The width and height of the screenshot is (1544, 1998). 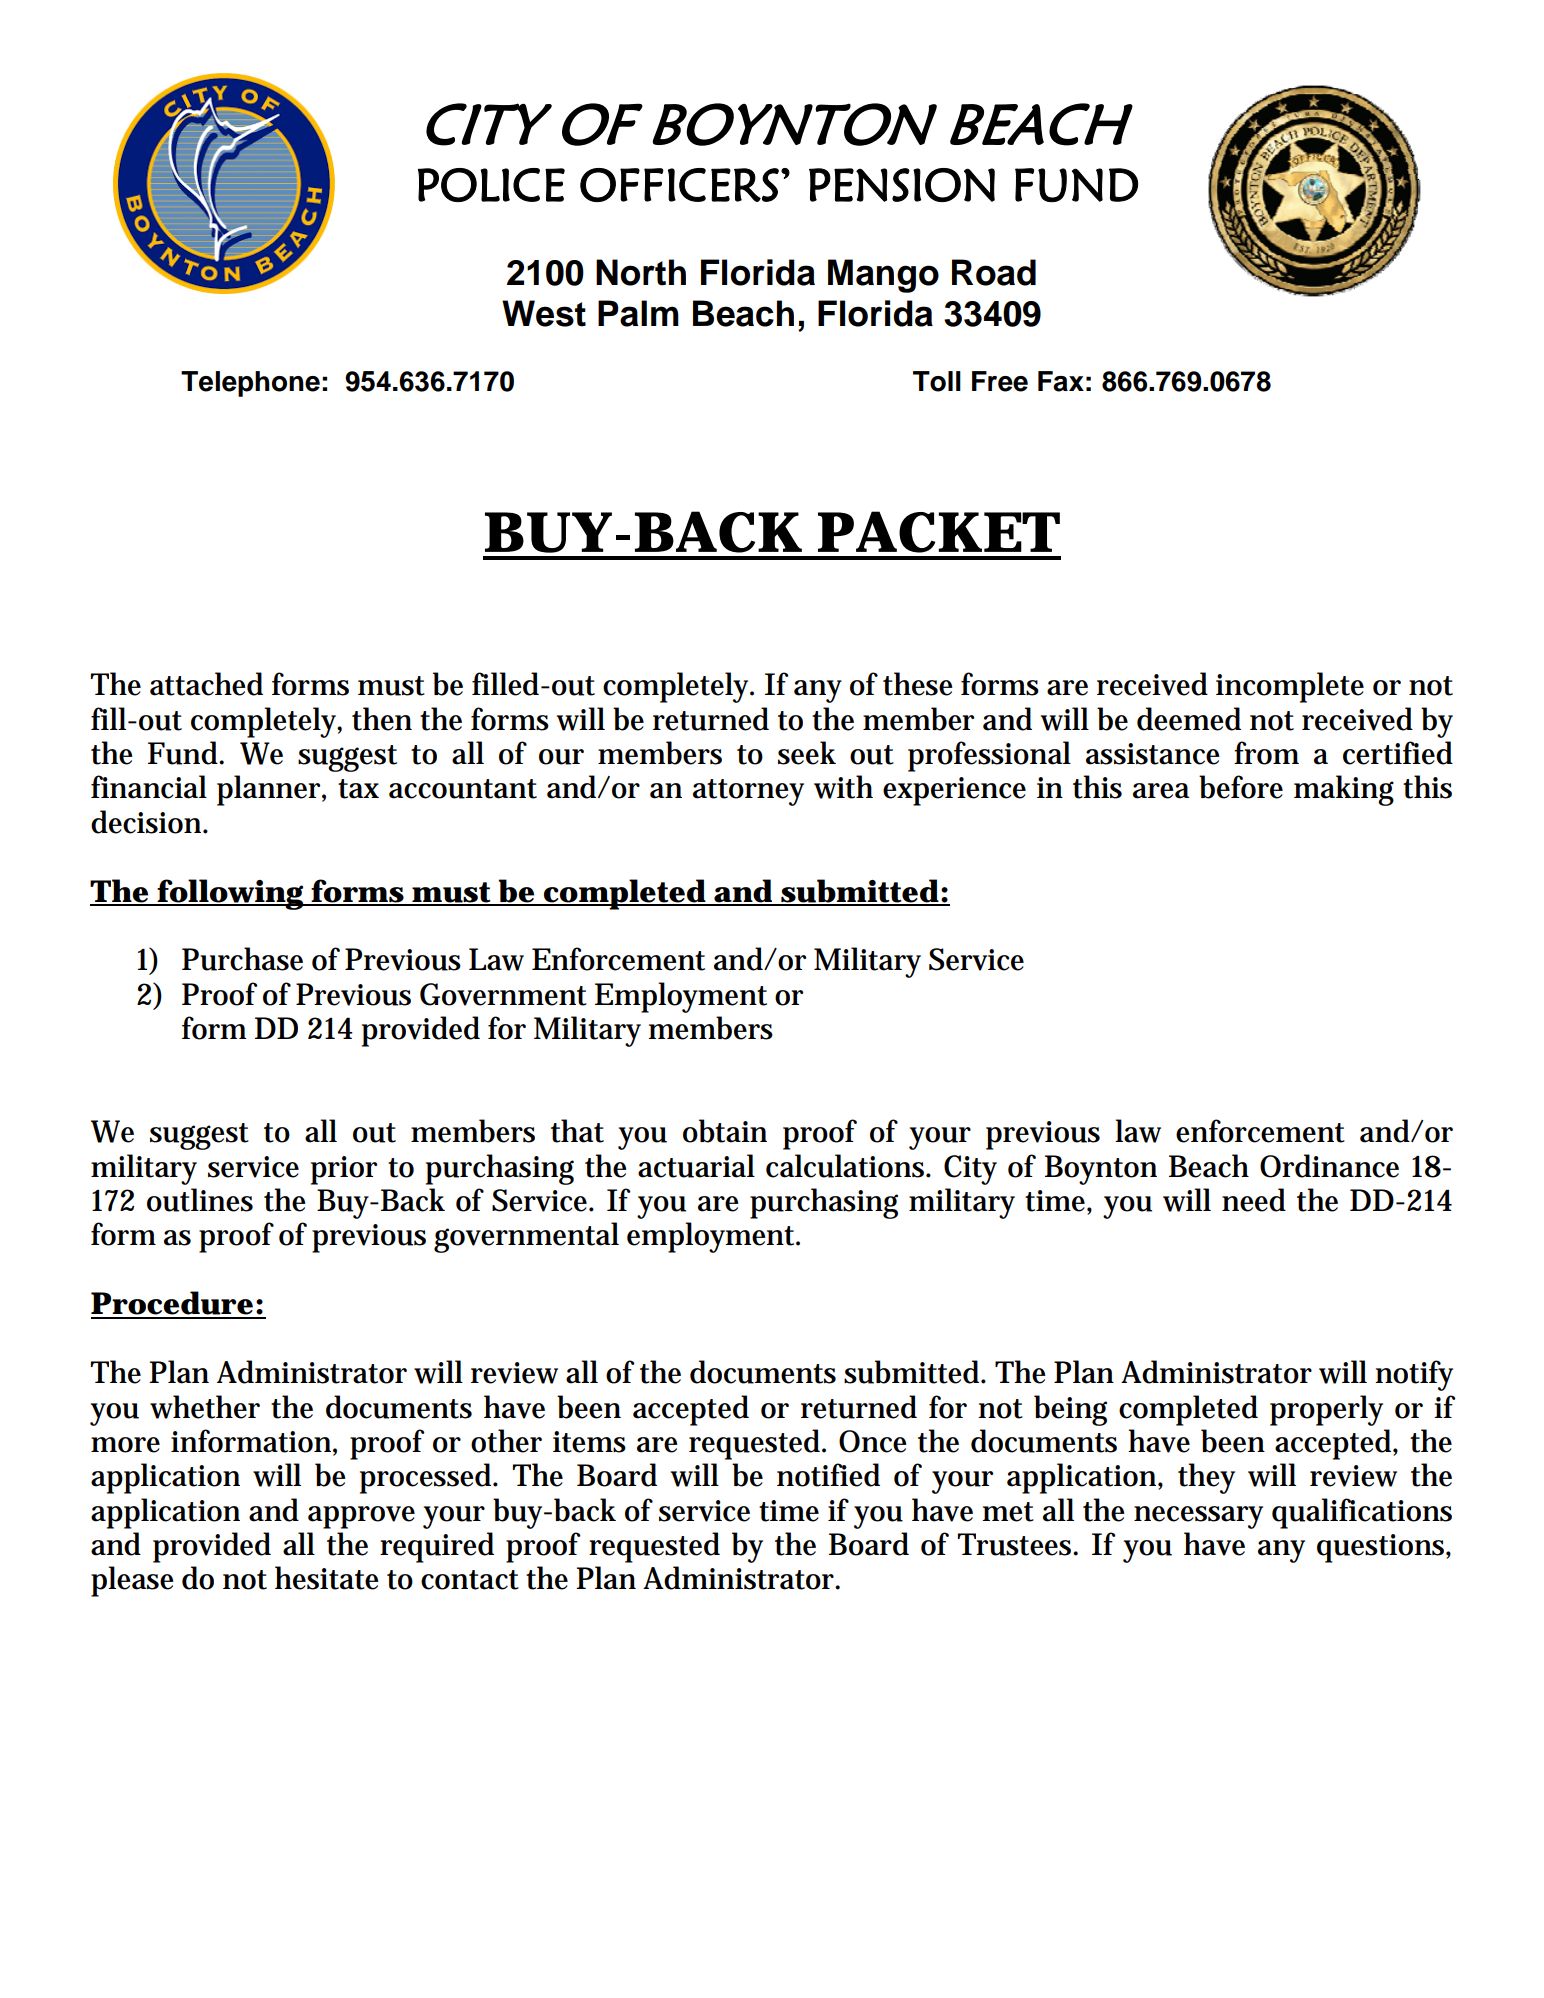 I want to click on hesitate, so click(x=327, y=1578).
